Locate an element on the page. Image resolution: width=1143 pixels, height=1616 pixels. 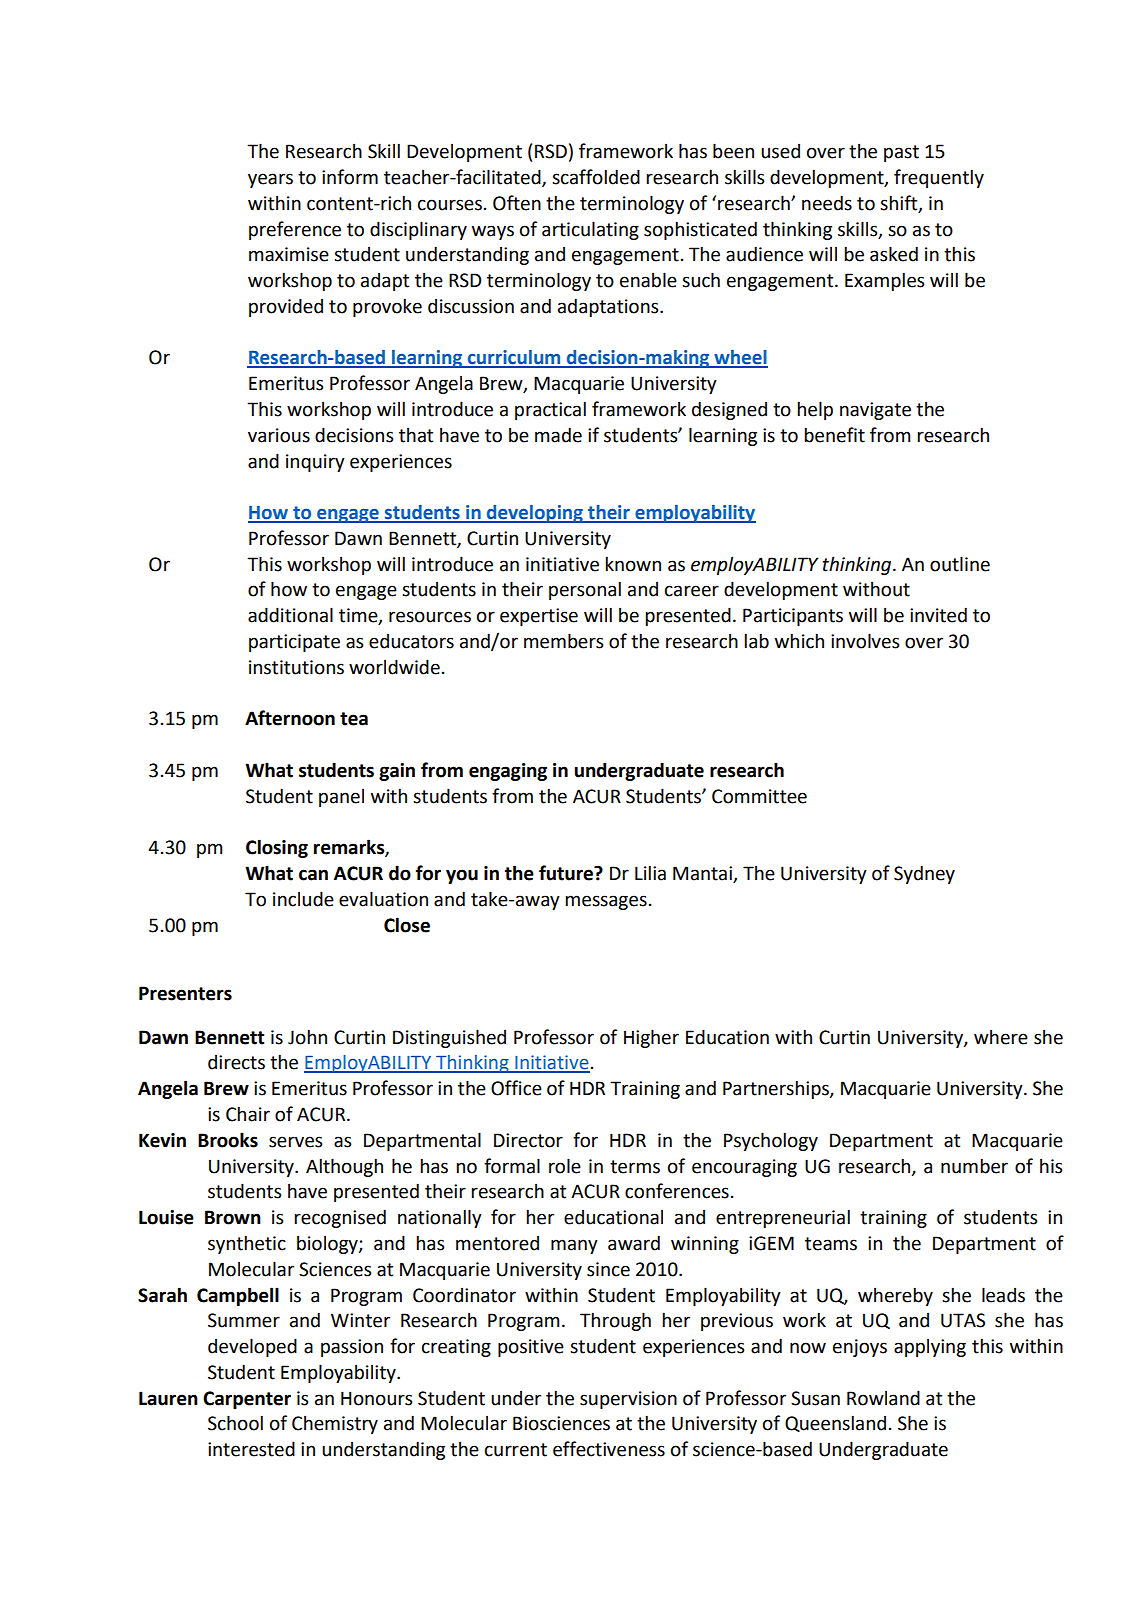
invited is located at coordinates (938, 615).
